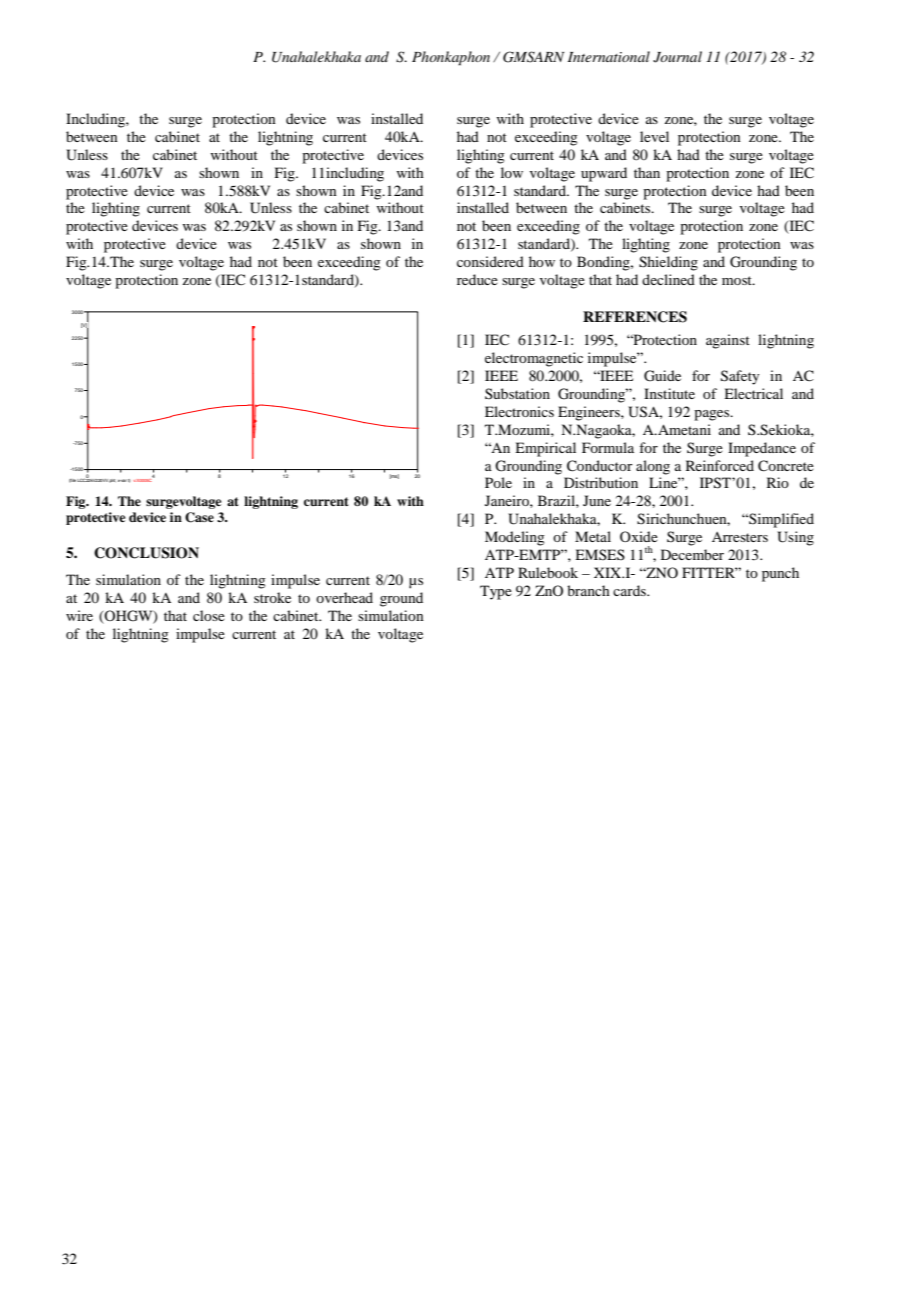 This screenshot has width=924, height=1308. Describe the element at coordinates (677, 57) in the screenshot. I see `Journal` at that location.
